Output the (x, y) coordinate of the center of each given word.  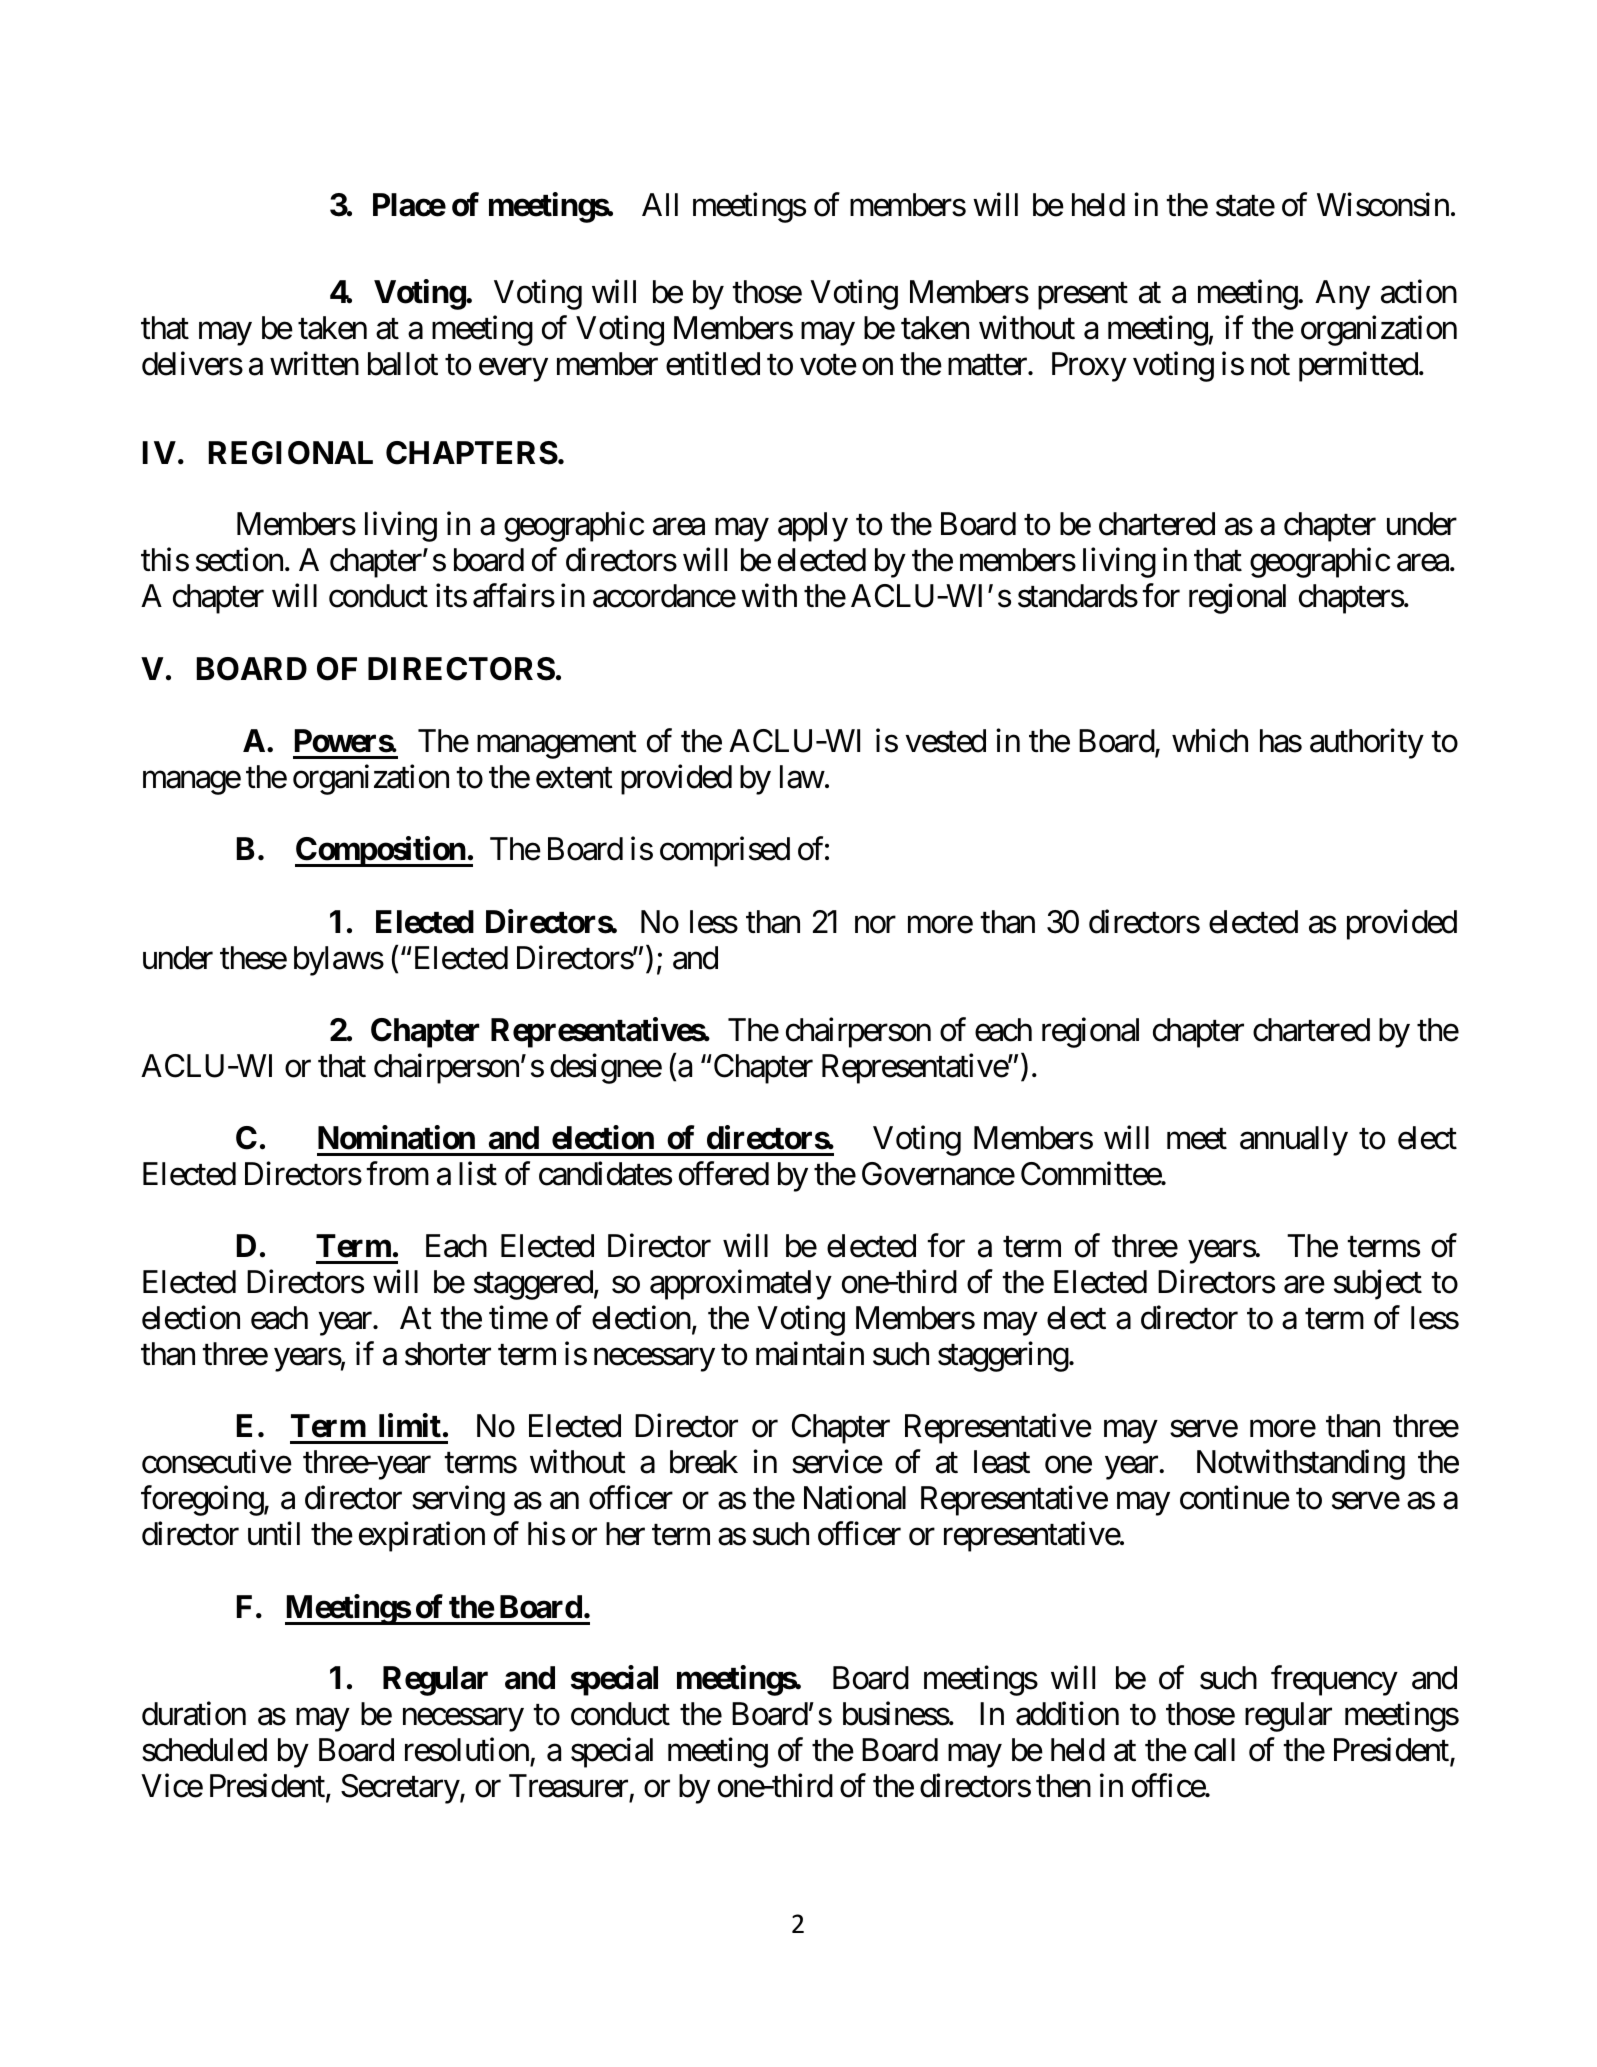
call (1214, 1750)
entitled (713, 364)
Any (1342, 295)
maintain (810, 1354)
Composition (381, 852)
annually (1294, 1141)
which (1210, 741)
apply (813, 527)
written (314, 364)
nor (875, 925)
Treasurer (569, 1788)
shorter (448, 1354)
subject (1378, 1285)
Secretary (400, 1789)
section (239, 560)
